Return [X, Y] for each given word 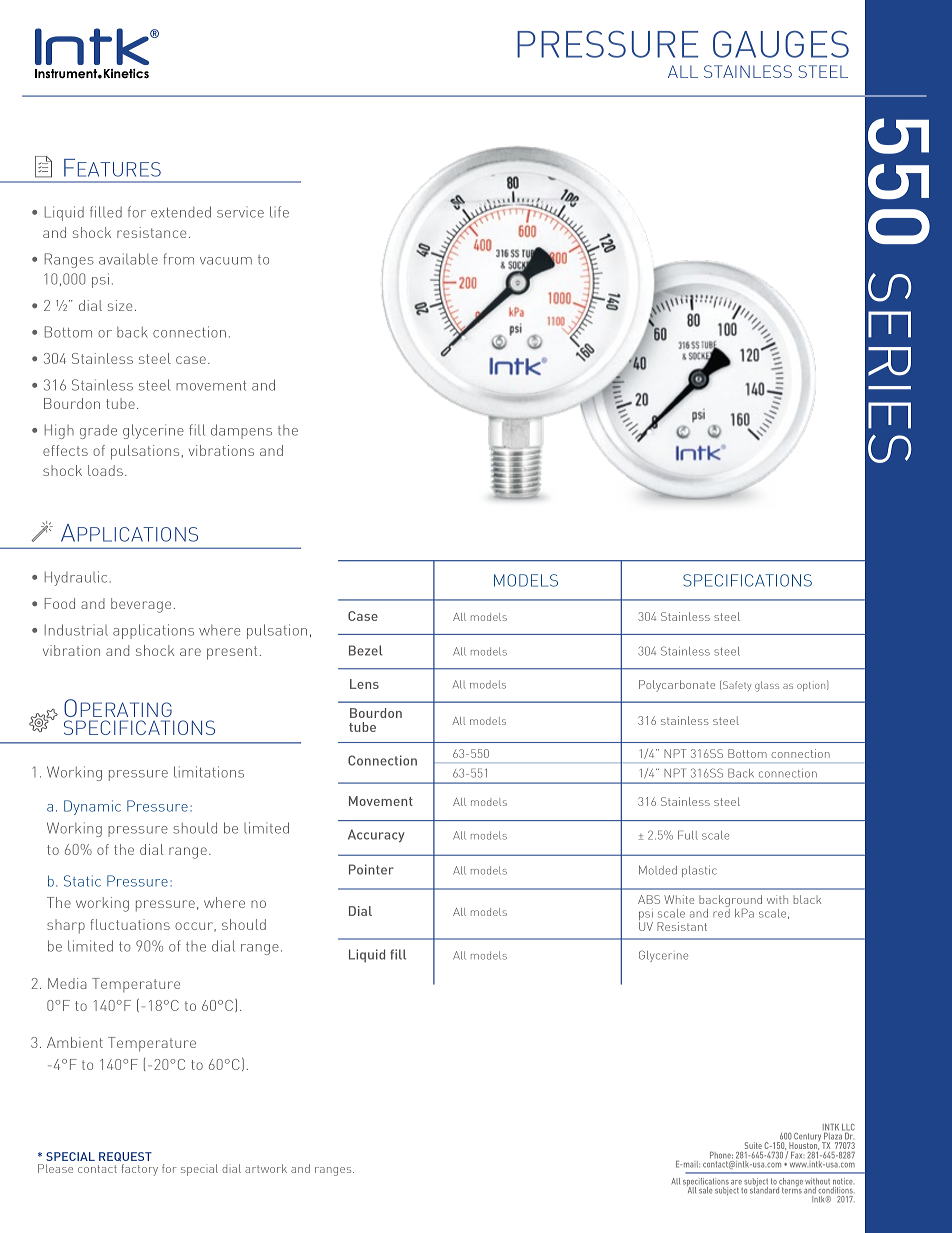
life [279, 212]
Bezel [365, 650]
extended [181, 212]
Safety [736, 685]
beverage [141, 605]
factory [139, 1170]
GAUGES [781, 44]
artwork [266, 1168]
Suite [753, 1145]
